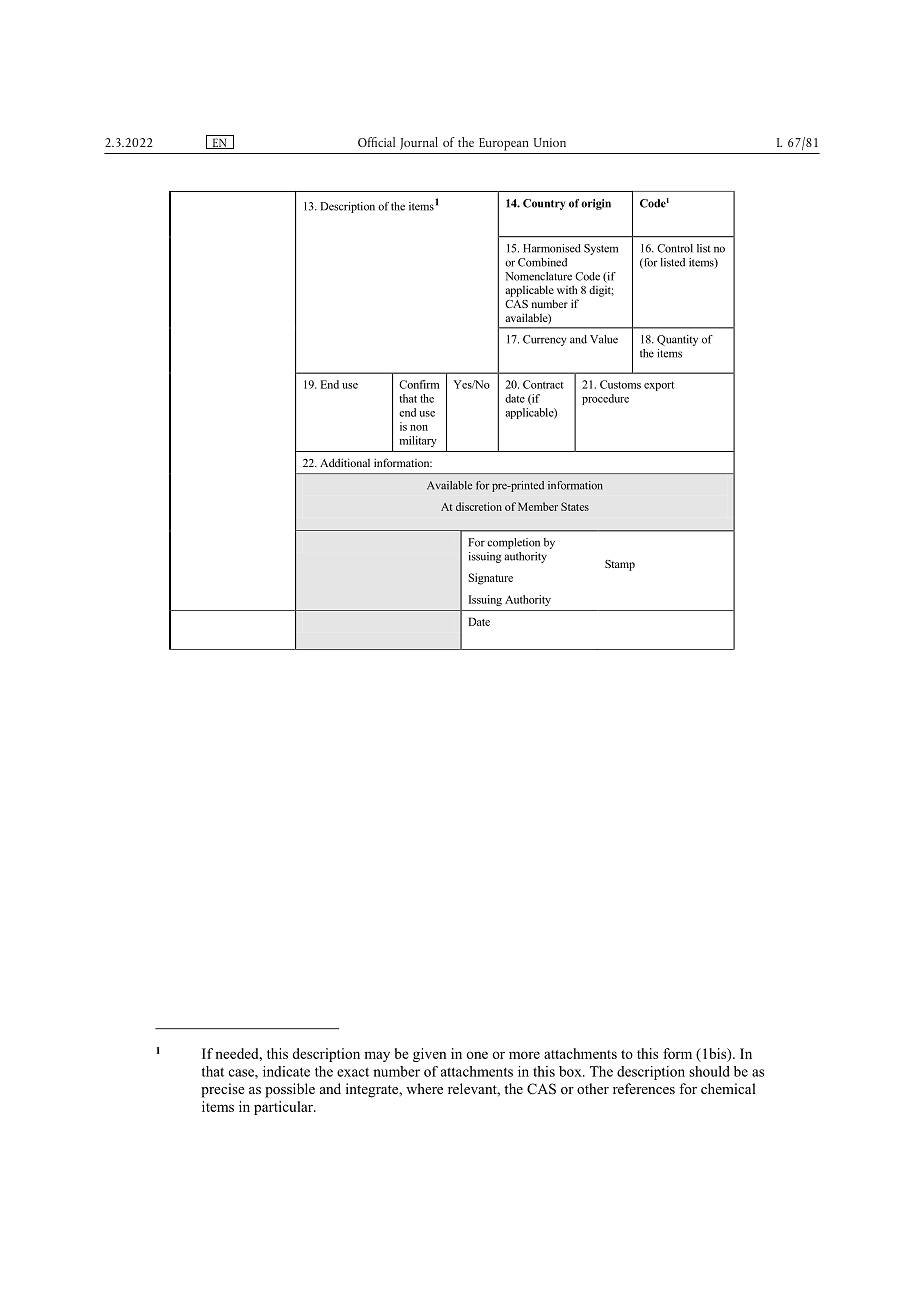  I want to click on origin, so click(596, 204).
